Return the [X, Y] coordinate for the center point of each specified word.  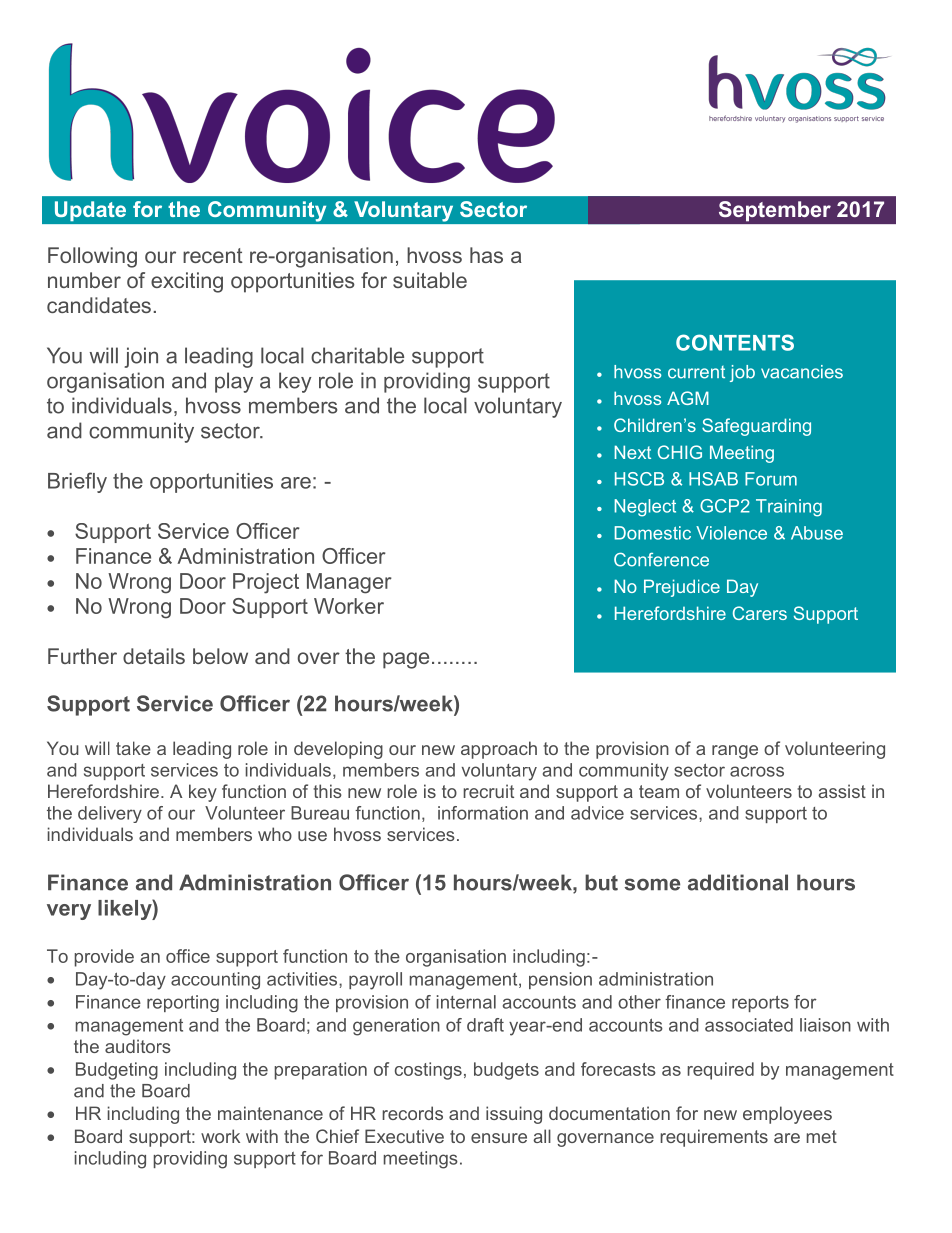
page [406, 660]
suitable [430, 280]
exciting [187, 282]
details [154, 656]
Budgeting [117, 1071]
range [735, 752]
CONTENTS [735, 342]
